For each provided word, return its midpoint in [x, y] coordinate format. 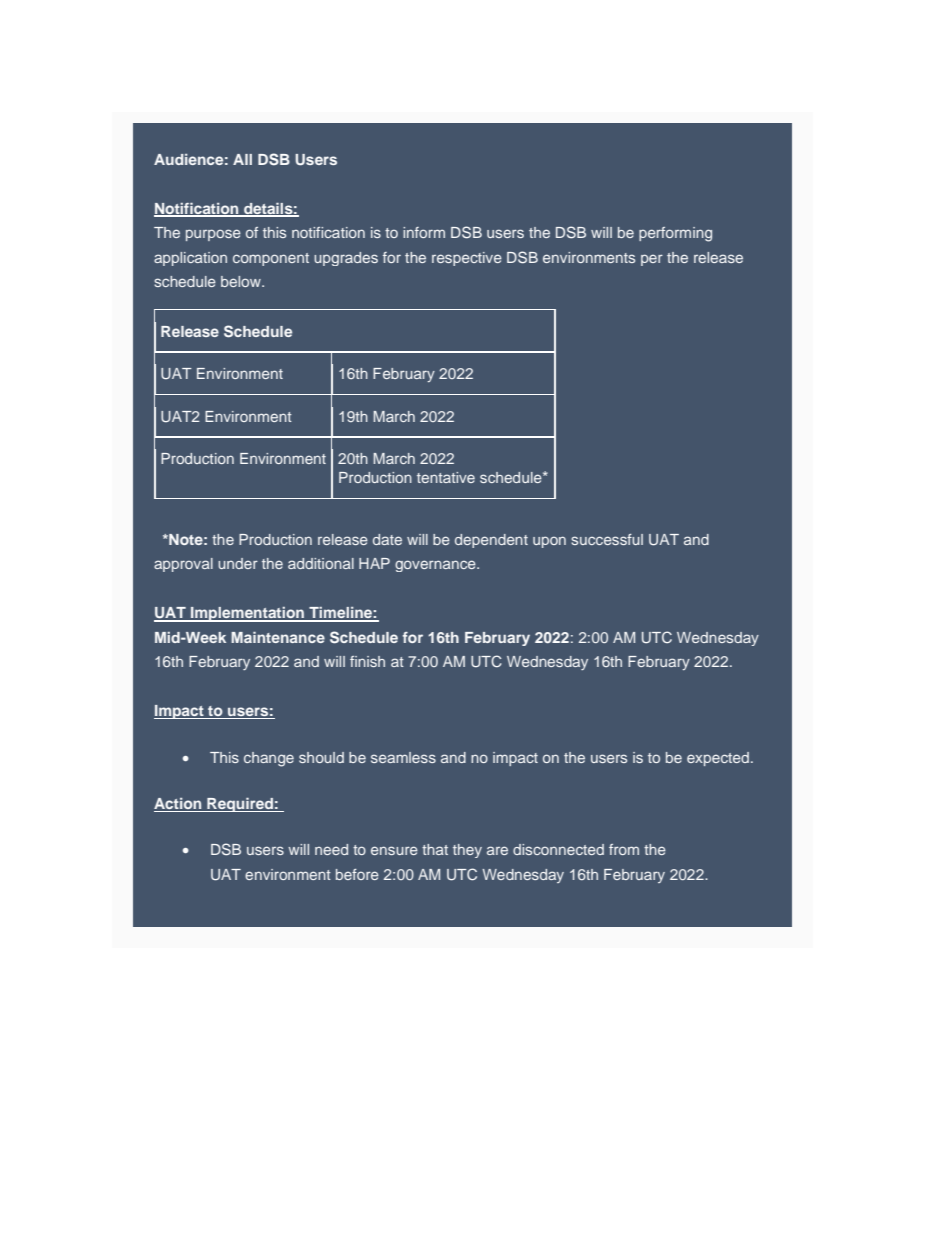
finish [367, 661]
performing [675, 234]
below [242, 281]
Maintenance [278, 637]
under [238, 563]
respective [467, 259]
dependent [491, 541]
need [331, 849]
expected [718, 759]
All [242, 159]
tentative [446, 477]
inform [424, 232]
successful [607, 539]
